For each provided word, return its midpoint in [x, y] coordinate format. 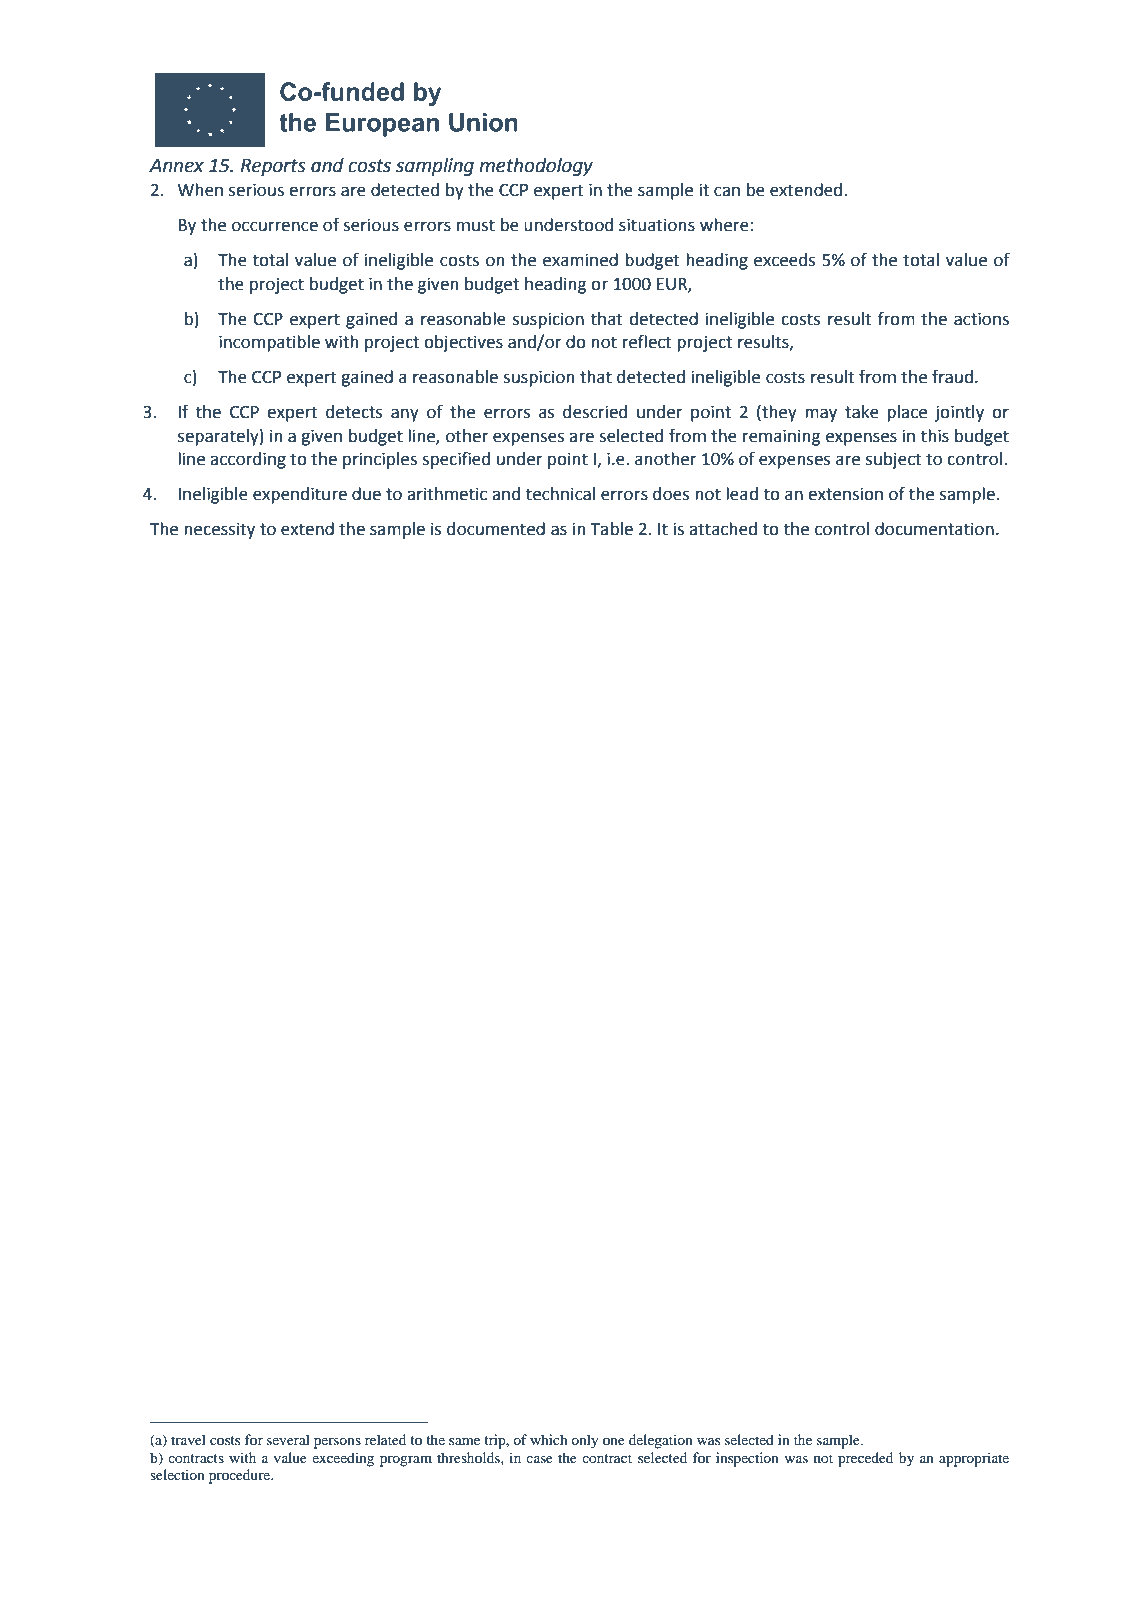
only [584, 1441]
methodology [536, 166]
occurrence [275, 226]
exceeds [784, 260]
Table [611, 529]
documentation [934, 529]
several [288, 1439]
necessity [219, 530]
